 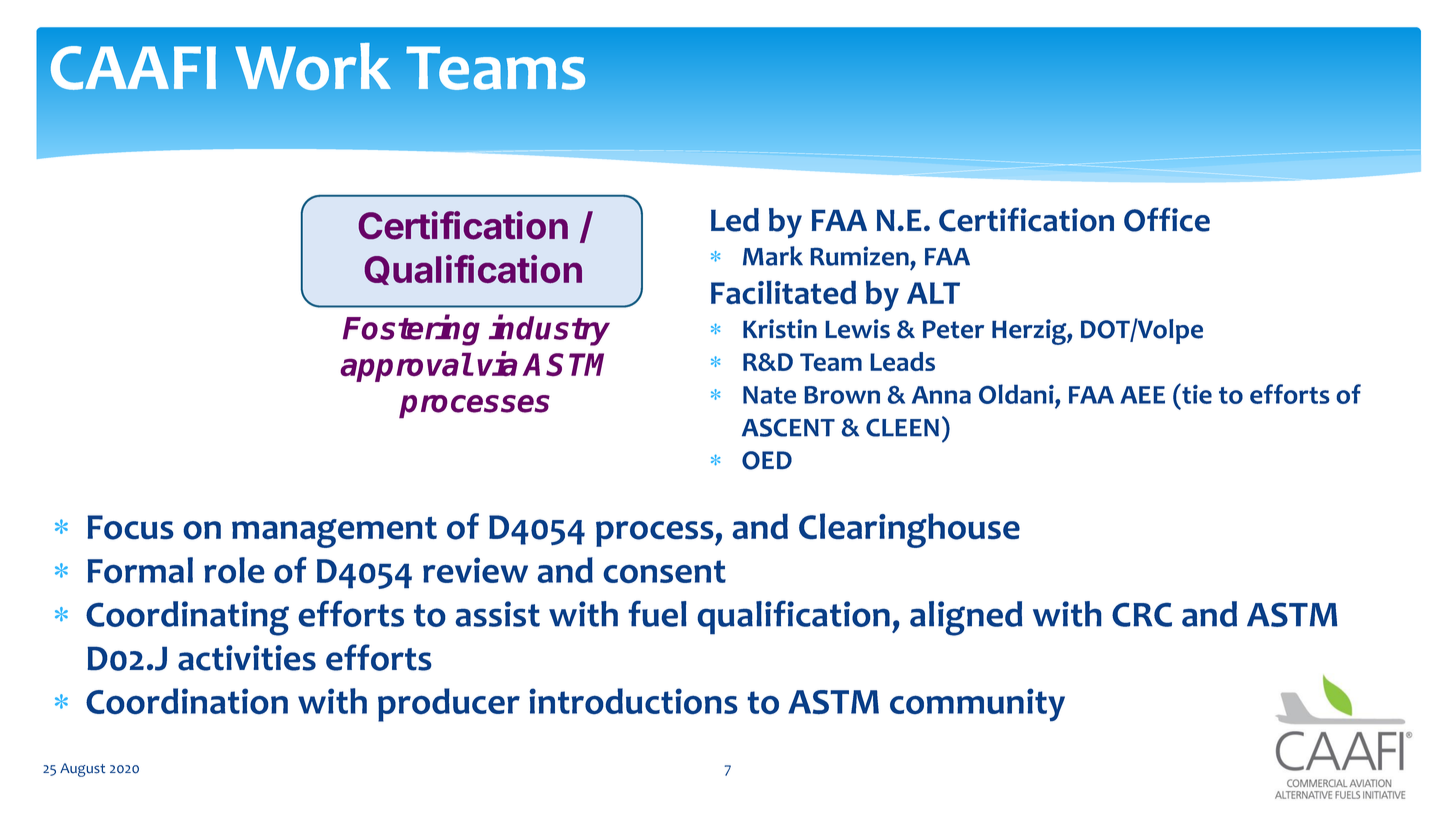 What do you see at coordinates (941, 395) in the page?
I see `Anna` at bounding box center [941, 395].
